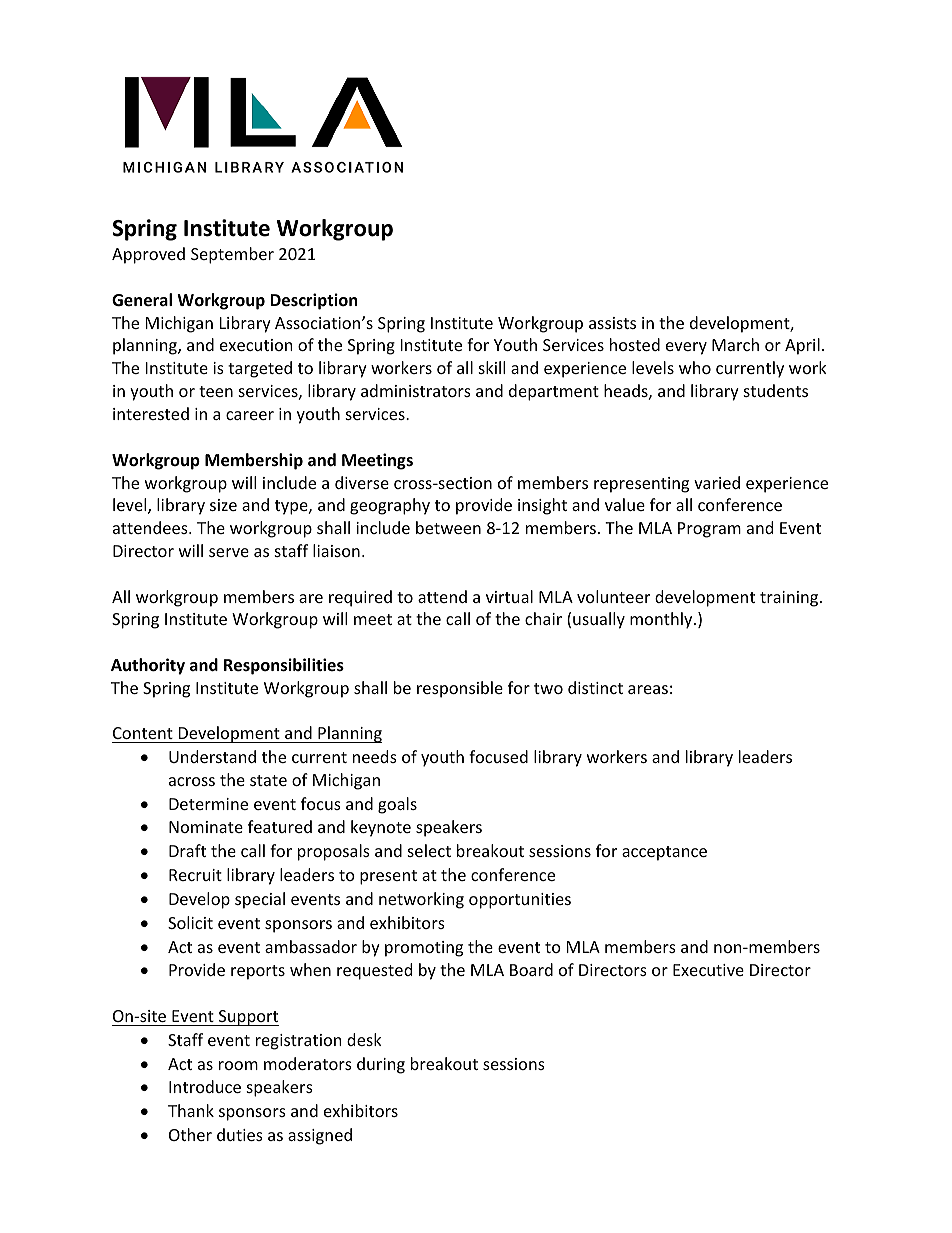 The height and width of the screenshot is (1233, 952). Describe the element at coordinates (223, 505) in the screenshot. I see `size` at that location.
